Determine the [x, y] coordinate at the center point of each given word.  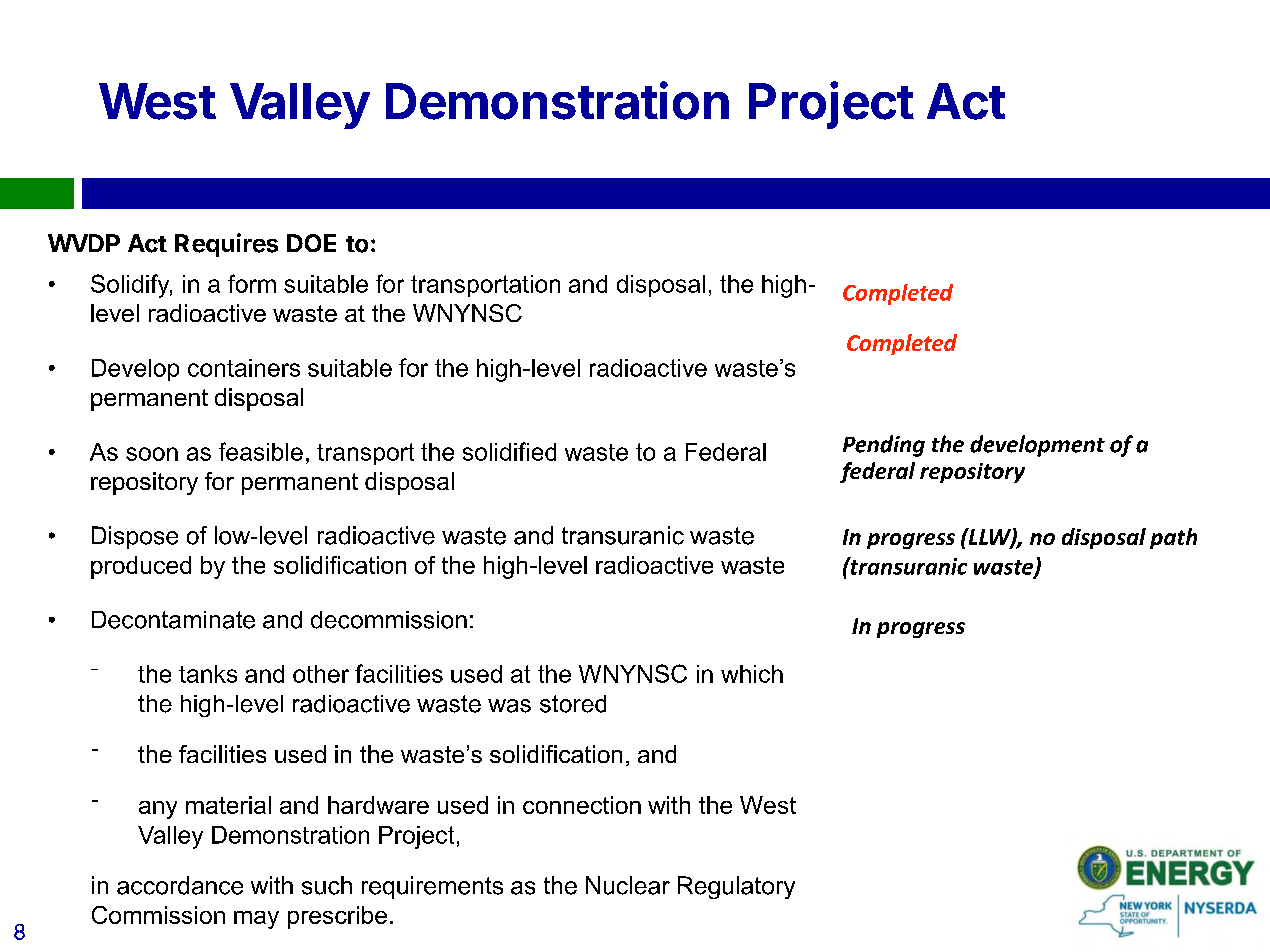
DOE [311, 243]
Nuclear [628, 885]
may [256, 920]
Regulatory [736, 887]
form [252, 283]
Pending [884, 446]
